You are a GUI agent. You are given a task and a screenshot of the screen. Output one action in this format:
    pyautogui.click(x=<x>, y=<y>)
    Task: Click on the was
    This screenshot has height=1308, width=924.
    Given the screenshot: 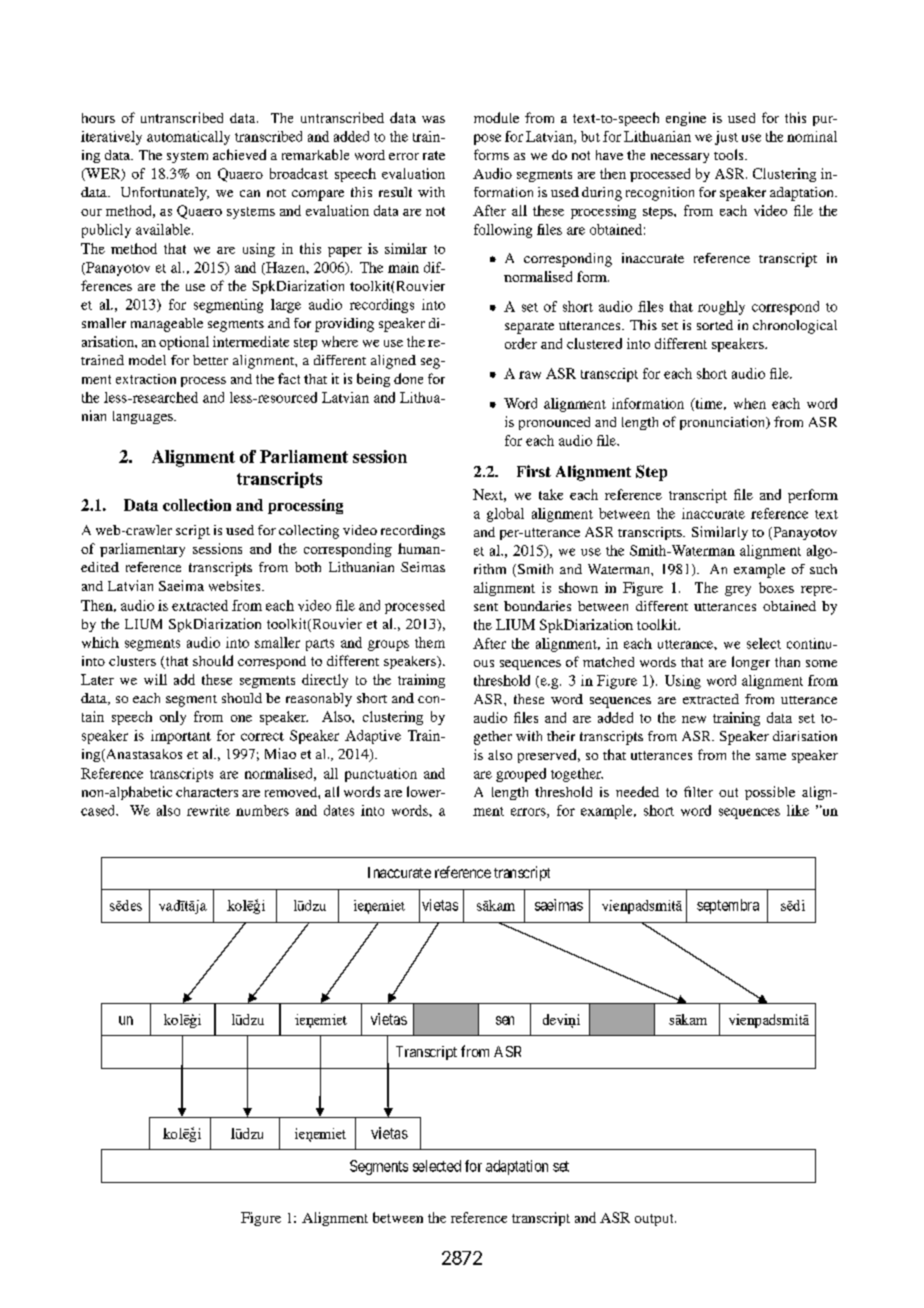 What is the action you would take?
    pyautogui.click(x=433, y=119)
